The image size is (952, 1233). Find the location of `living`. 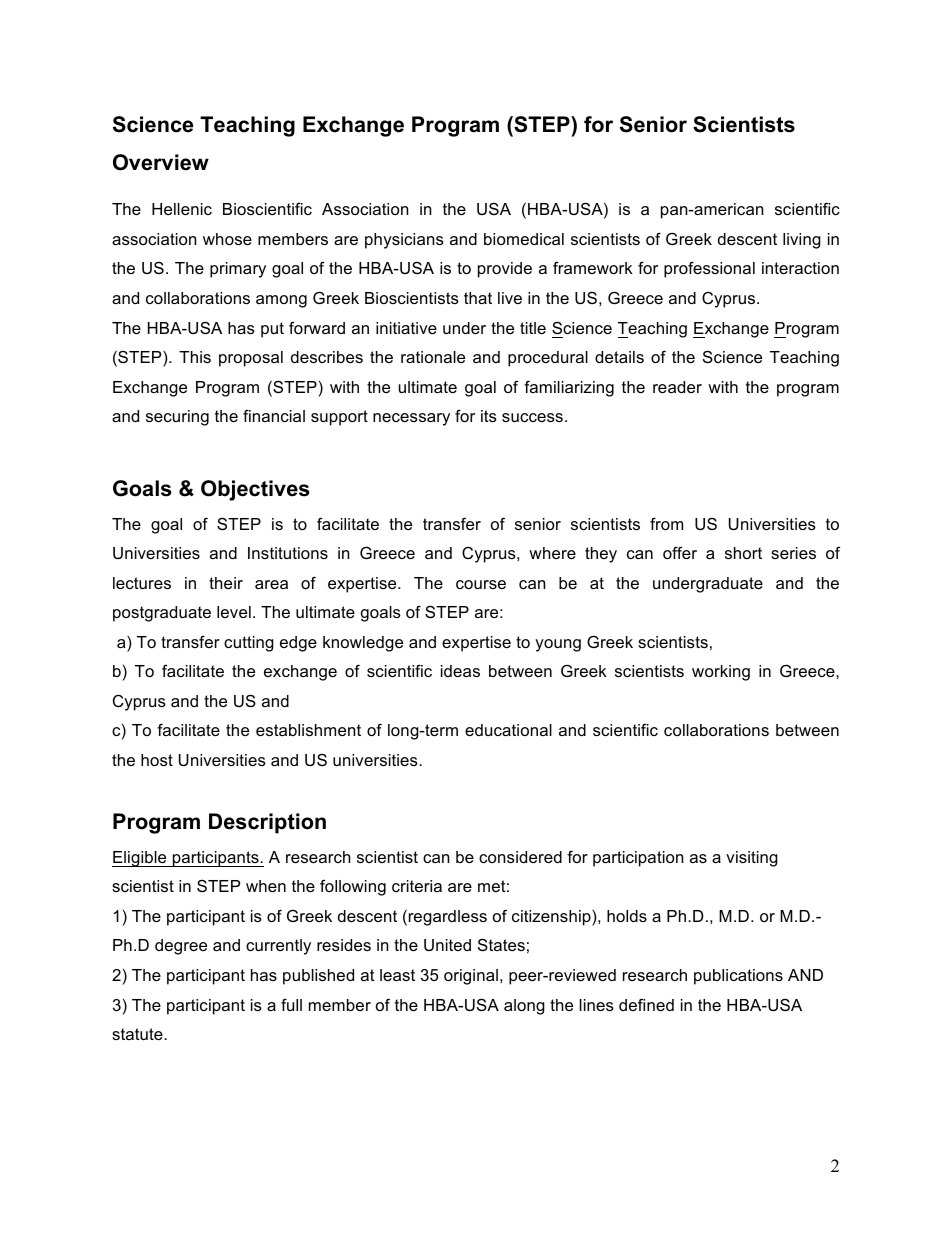

living is located at coordinates (802, 241).
